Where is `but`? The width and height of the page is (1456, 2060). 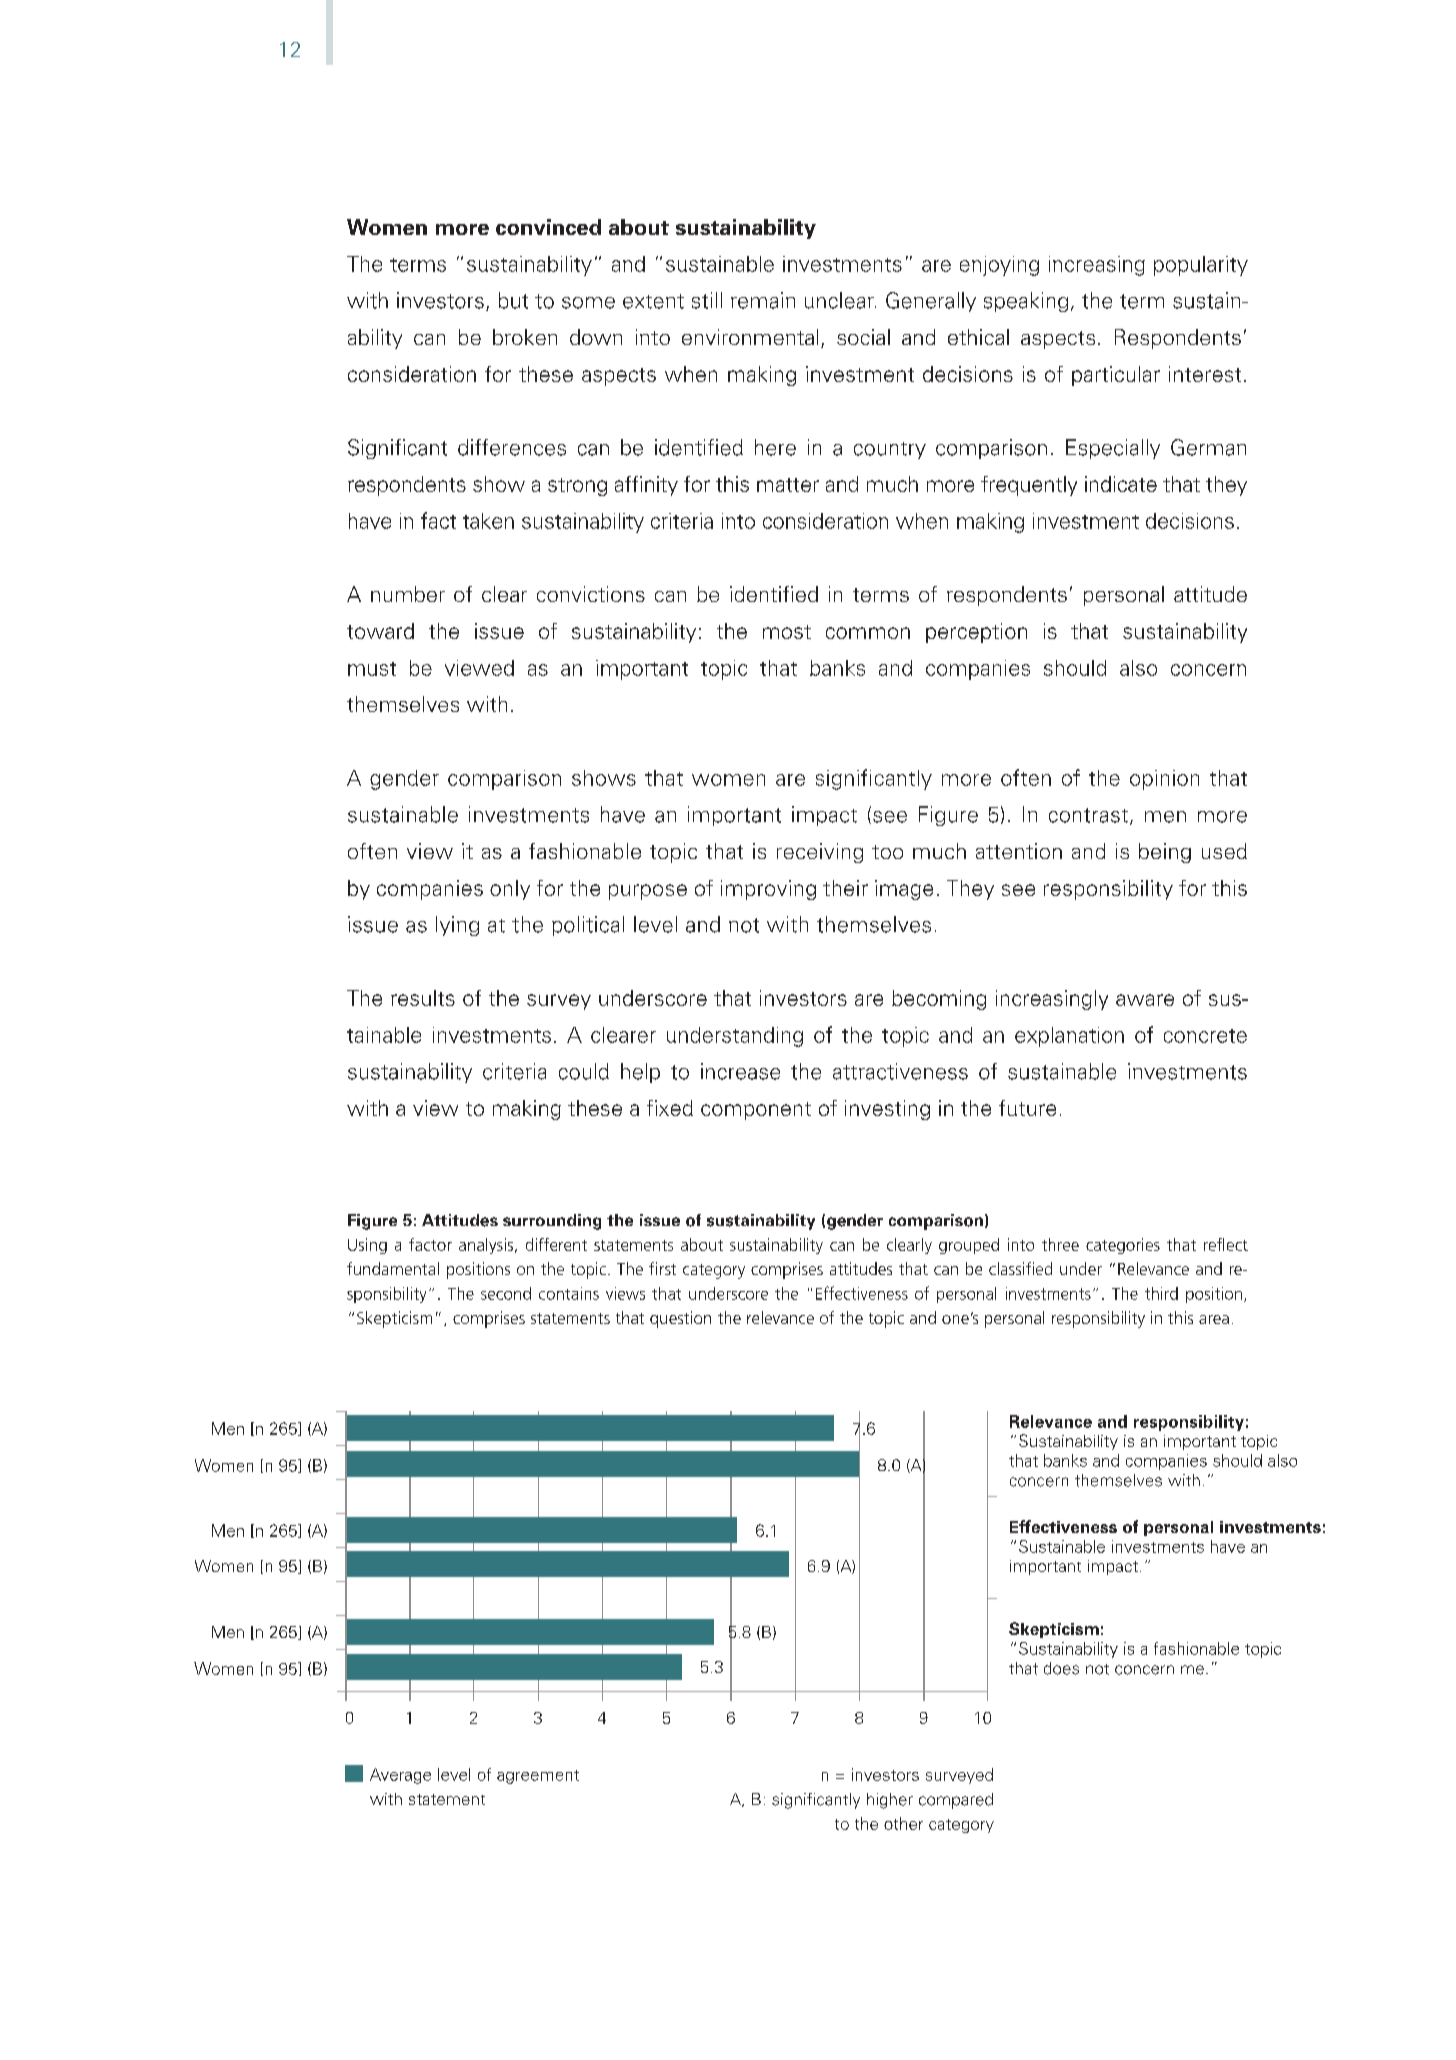
but is located at coordinates (513, 300).
